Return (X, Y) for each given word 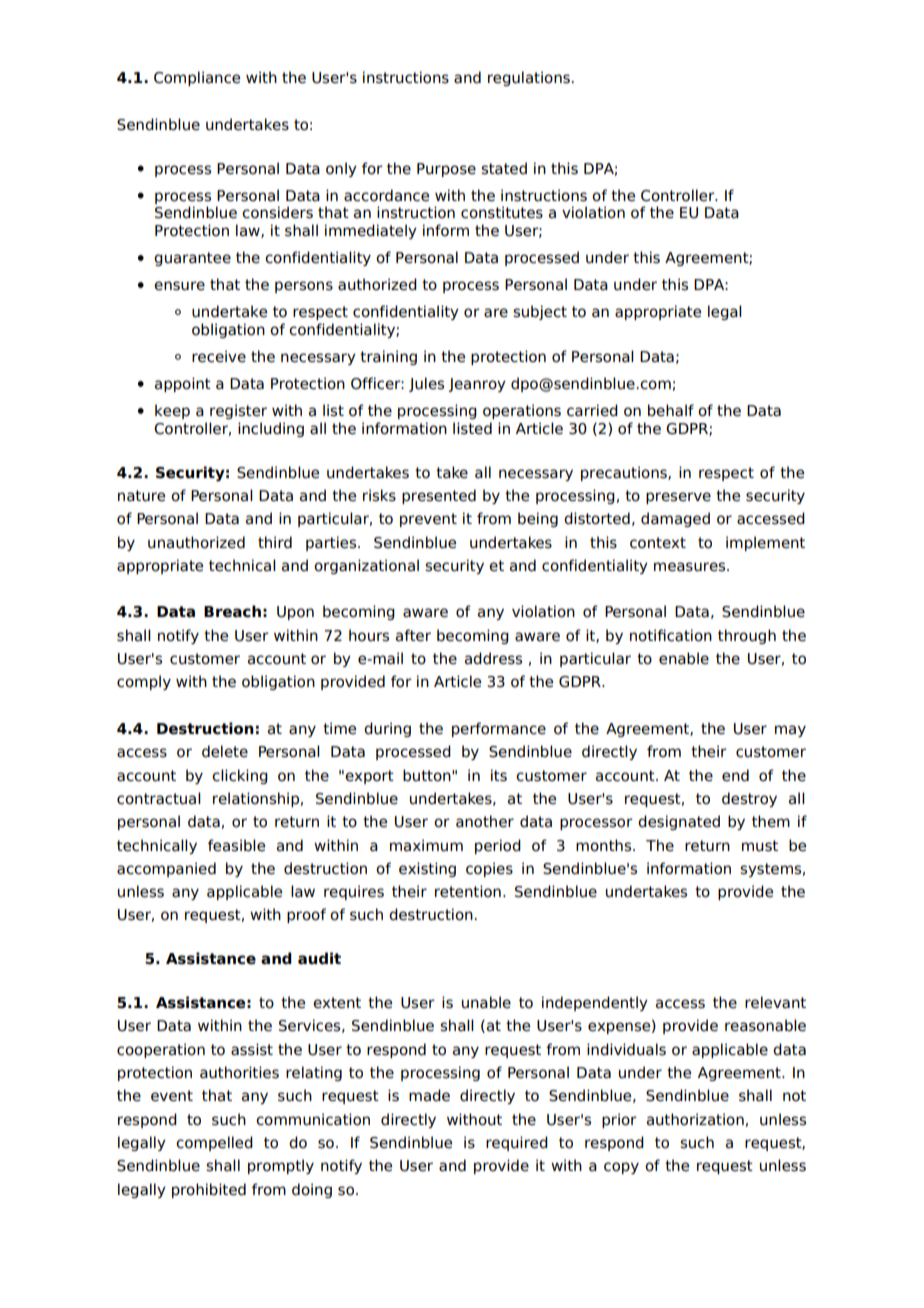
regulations (529, 78)
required (517, 1143)
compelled (214, 1143)
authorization (695, 1119)
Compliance (197, 78)
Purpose (446, 170)
